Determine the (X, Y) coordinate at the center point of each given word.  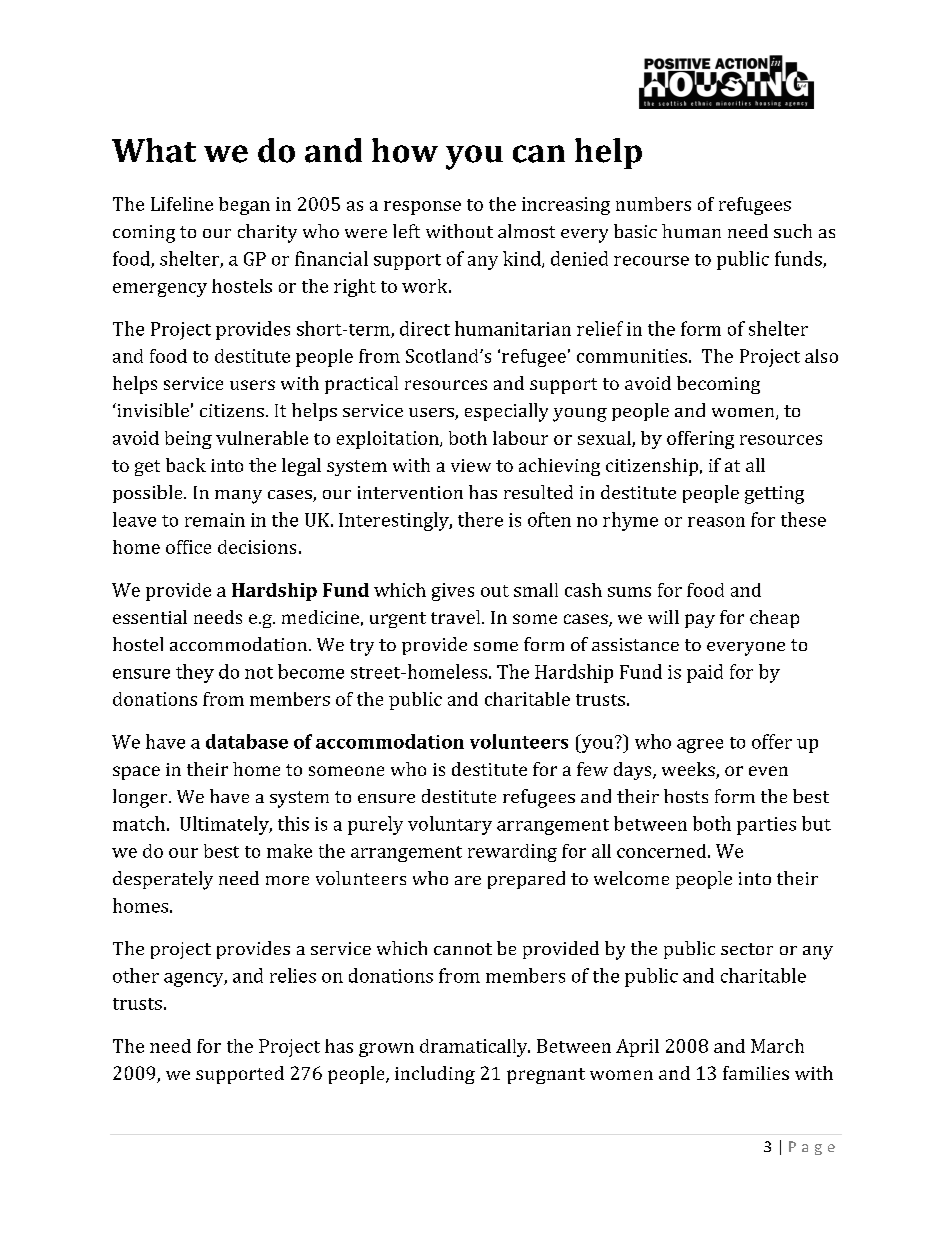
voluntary (450, 825)
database (247, 741)
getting (774, 495)
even (768, 771)
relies (293, 975)
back (186, 465)
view (471, 465)
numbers (653, 204)
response (422, 208)
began (244, 206)
